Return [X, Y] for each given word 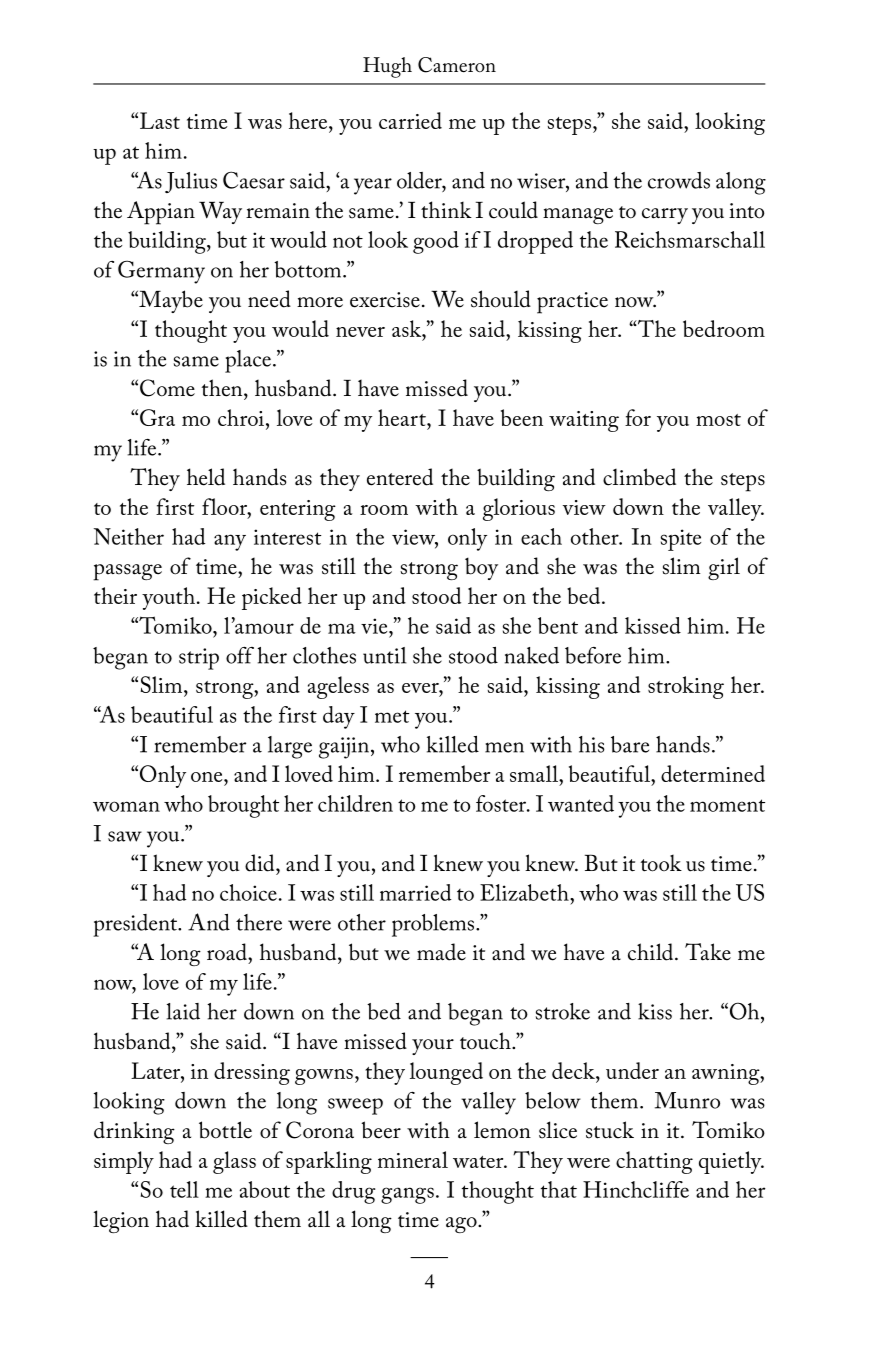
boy [481, 568]
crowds [679, 180]
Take [708, 952]
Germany [161, 272]
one [208, 777]
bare [630, 744]
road [228, 952]
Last [160, 120]
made [441, 952]
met [392, 716]
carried [410, 120]
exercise [385, 300]
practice [572, 303]
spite [681, 540]
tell [184, 1189]
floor [225, 506]
